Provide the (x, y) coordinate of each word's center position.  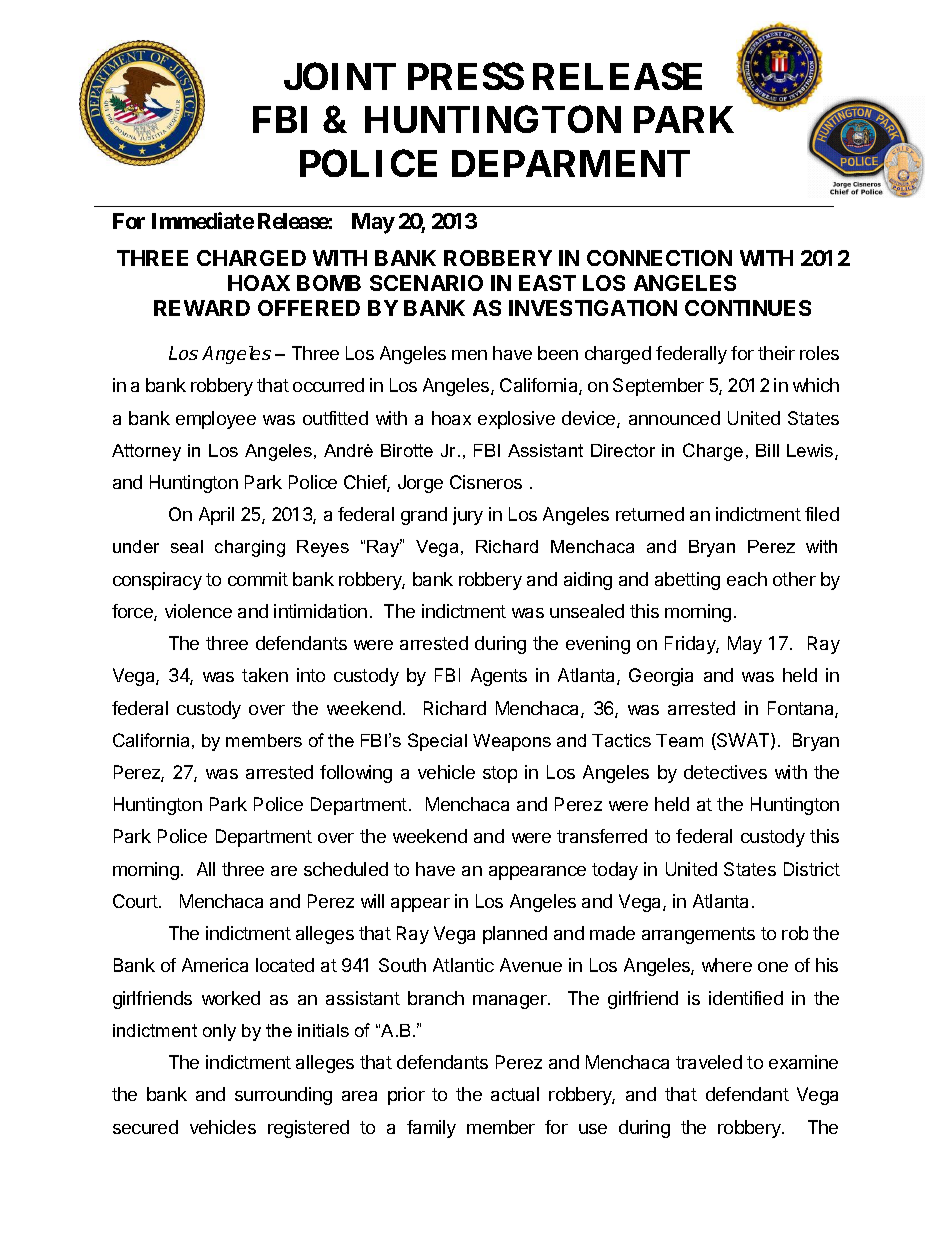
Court (136, 901)
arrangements (698, 935)
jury (468, 516)
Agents (499, 677)
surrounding (283, 1096)
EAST (547, 283)
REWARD (202, 308)
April (216, 516)
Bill (767, 450)
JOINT (340, 76)
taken (265, 675)
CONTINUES (748, 308)
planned (515, 935)
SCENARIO (426, 283)
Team (679, 740)
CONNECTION (659, 258)
